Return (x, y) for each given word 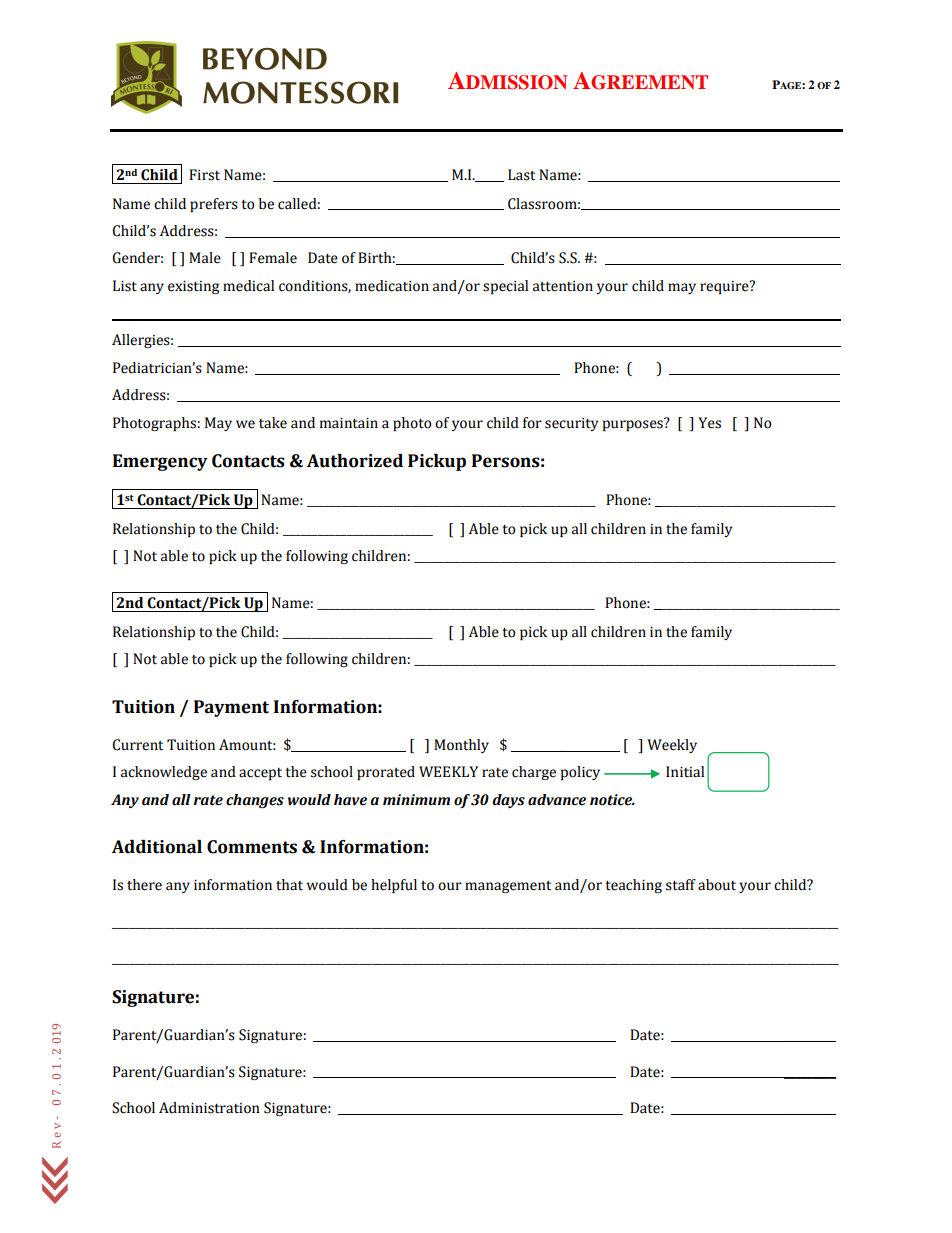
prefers (214, 205)
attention (563, 286)
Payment (231, 708)
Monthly (461, 746)
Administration (209, 1108)
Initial (685, 772)
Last (521, 175)
